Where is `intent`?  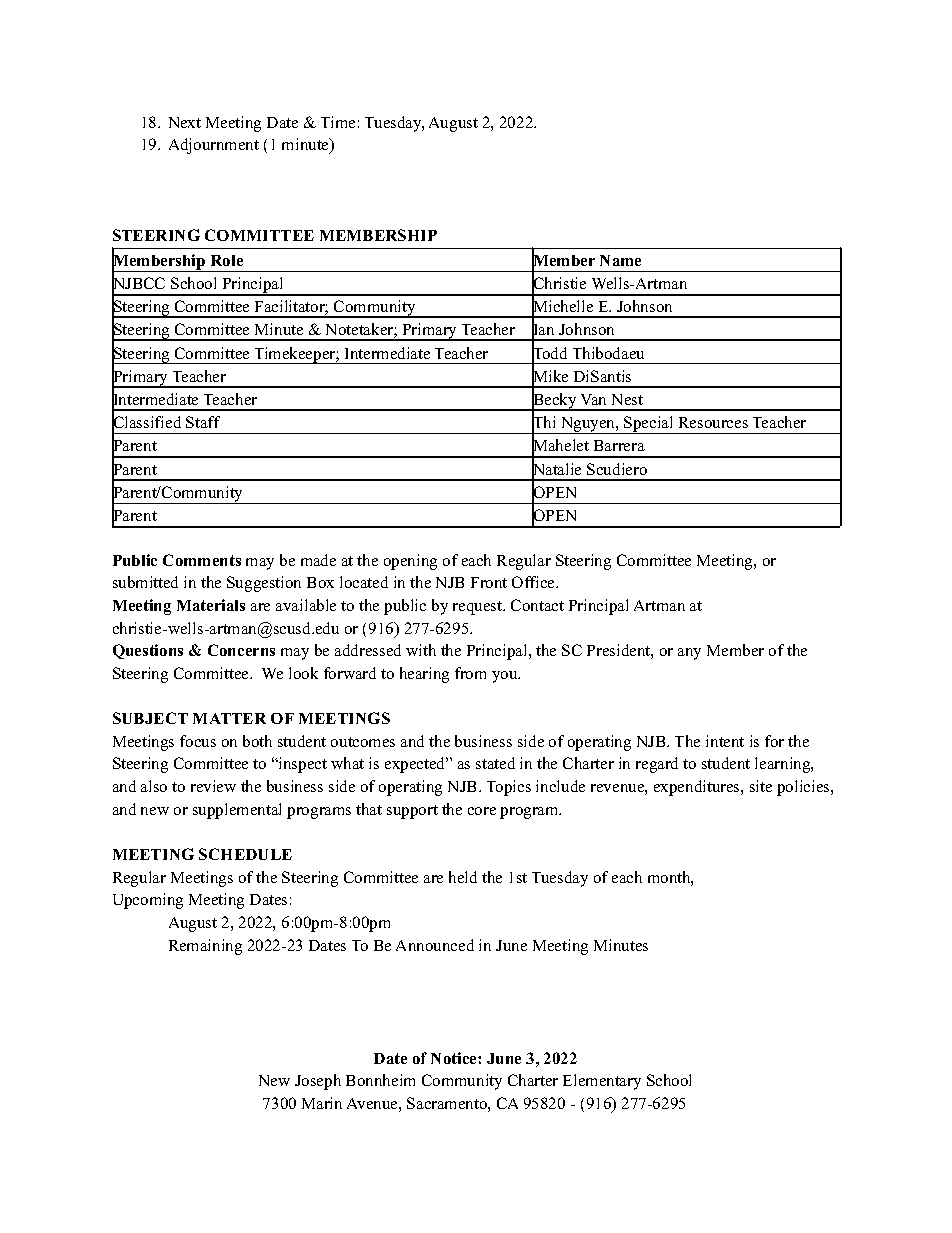 intent is located at coordinates (725, 741).
